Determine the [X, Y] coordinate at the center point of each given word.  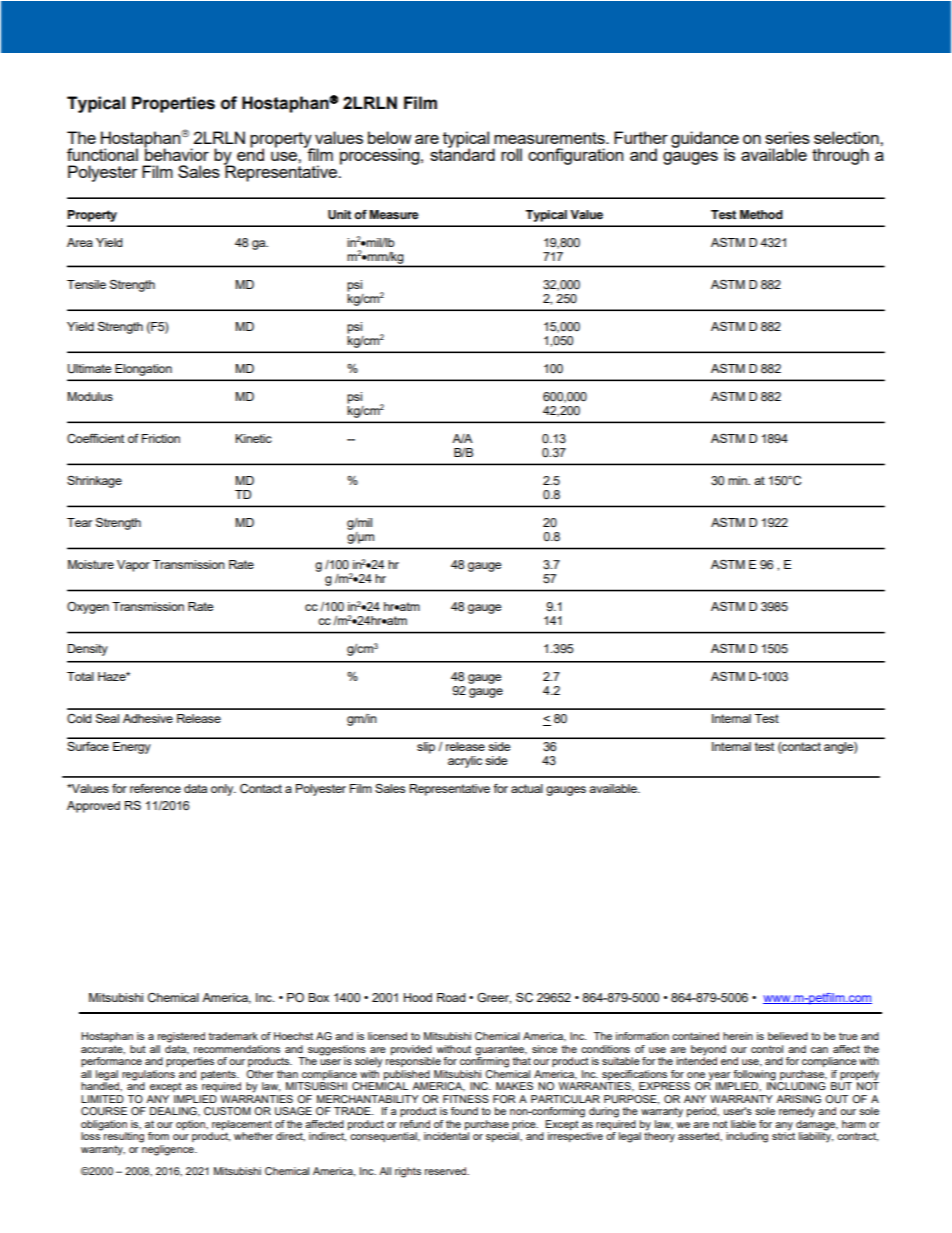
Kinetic [253, 438]
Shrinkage [94, 482]
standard [462, 153]
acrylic [465, 762]
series [787, 137]
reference [155, 788]
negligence [169, 1150]
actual [527, 788]
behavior [176, 153]
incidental [446, 1136]
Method [761, 215]
